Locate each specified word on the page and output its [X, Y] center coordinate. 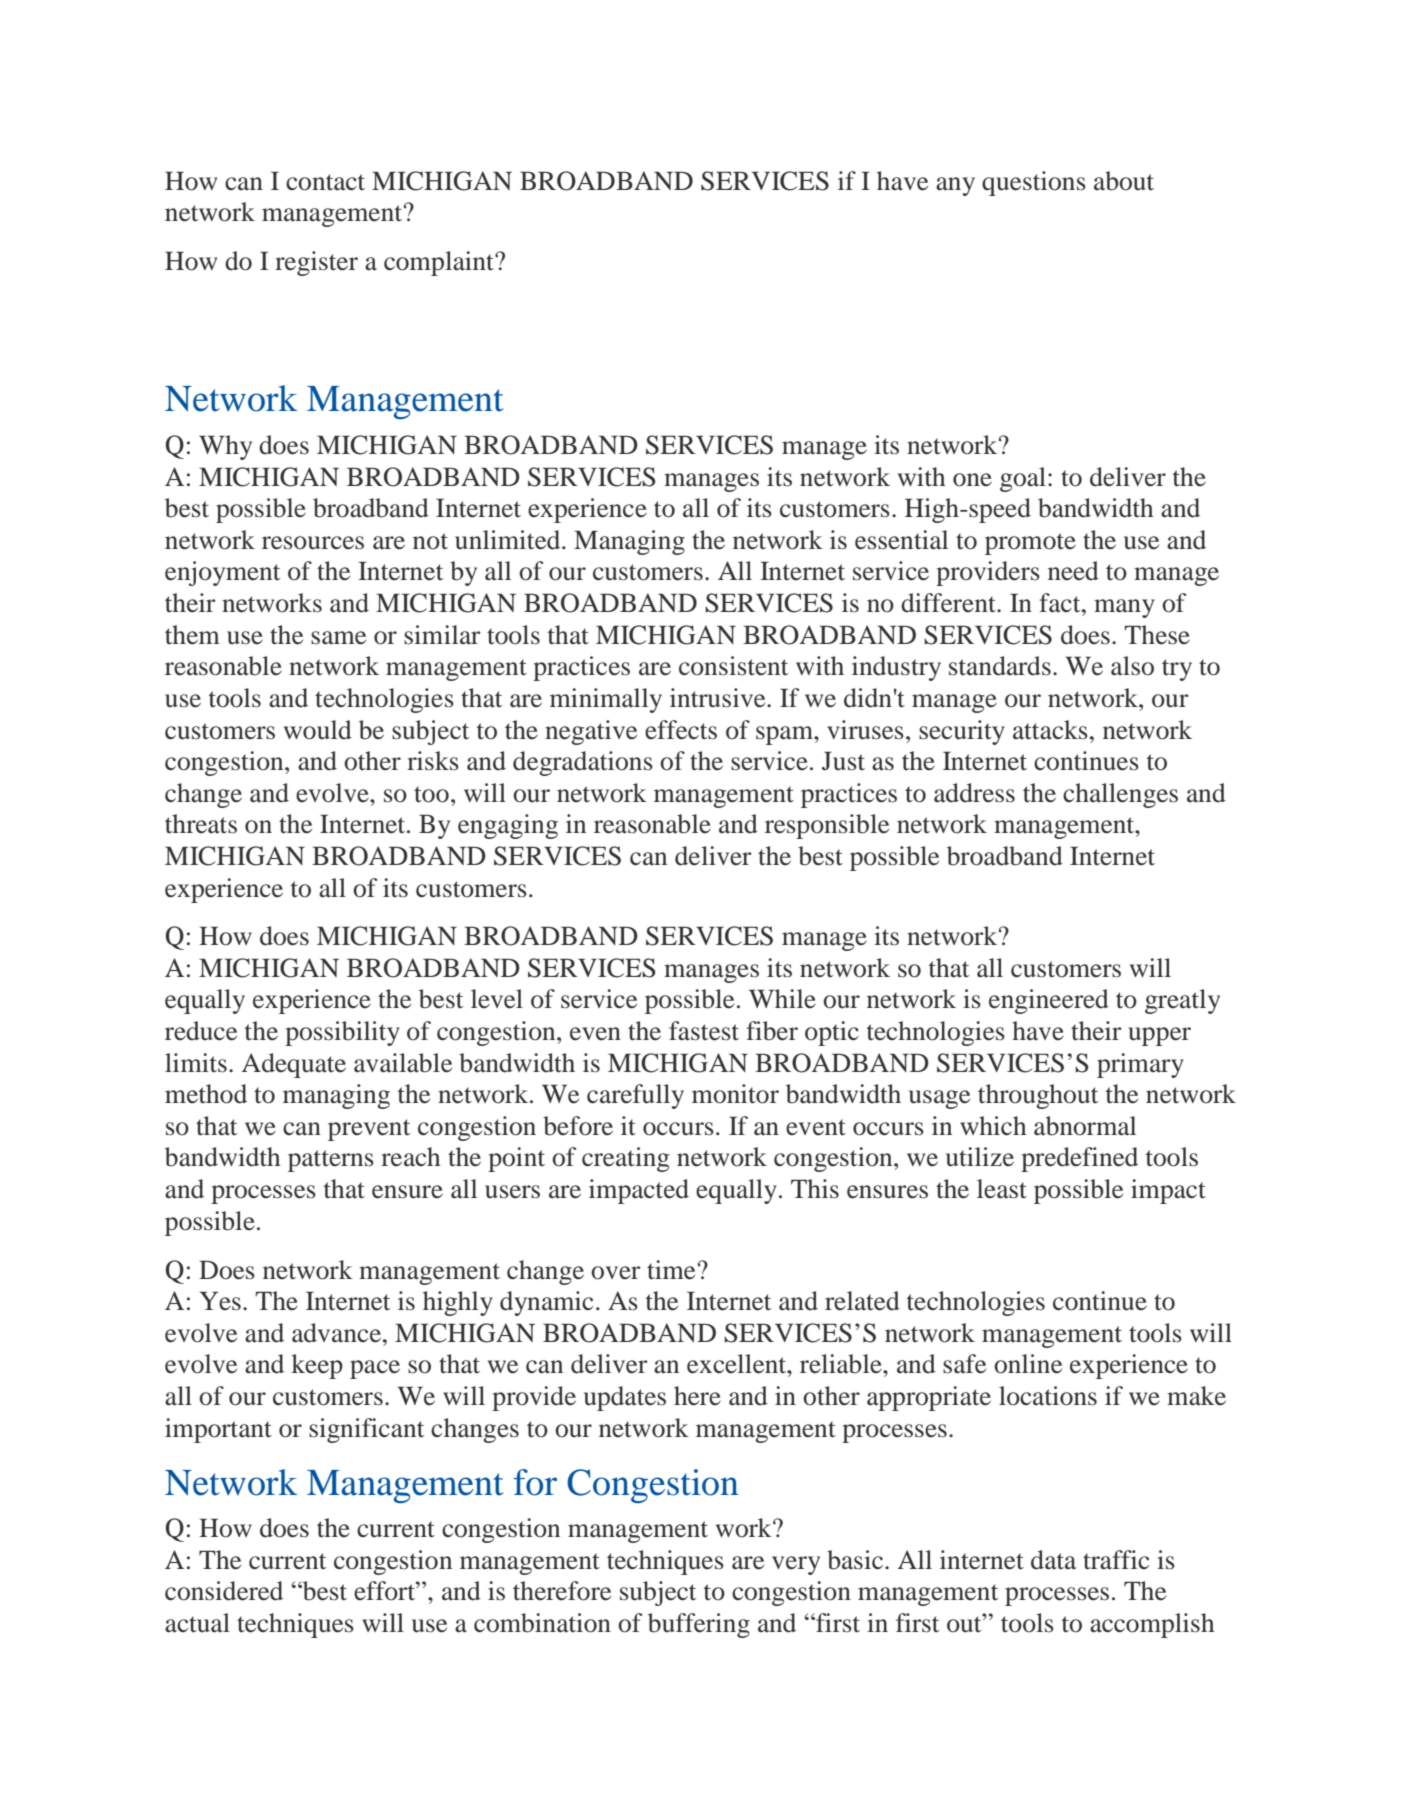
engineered [1049, 1001]
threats [201, 824]
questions [1034, 183]
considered [224, 1591]
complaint [440, 263]
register [316, 263]
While [782, 999]
